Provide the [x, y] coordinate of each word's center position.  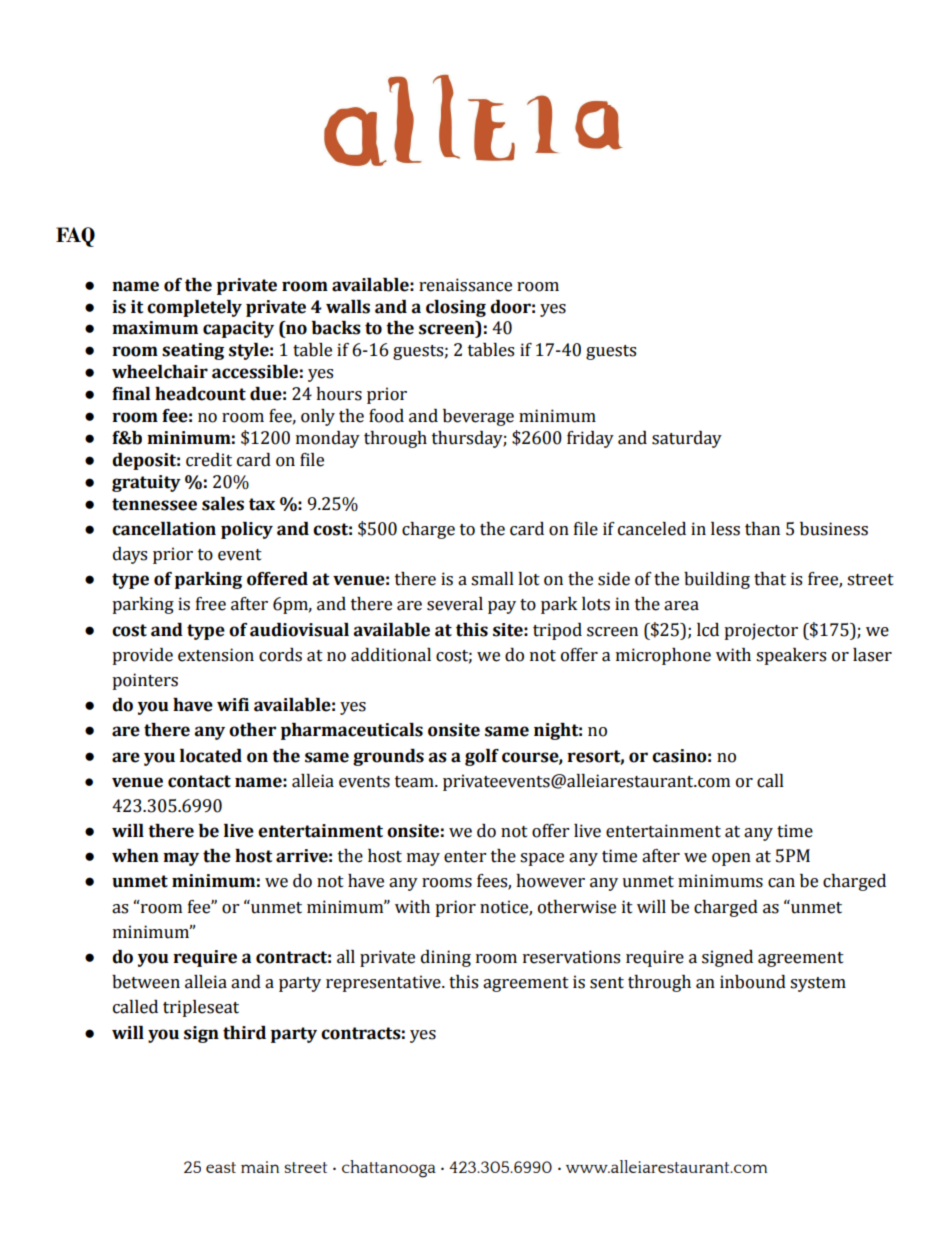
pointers [145, 681]
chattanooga [389, 1169]
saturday [687, 439]
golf [482, 757]
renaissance [465, 285]
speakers [791, 656]
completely [194, 308]
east [221, 1167]
